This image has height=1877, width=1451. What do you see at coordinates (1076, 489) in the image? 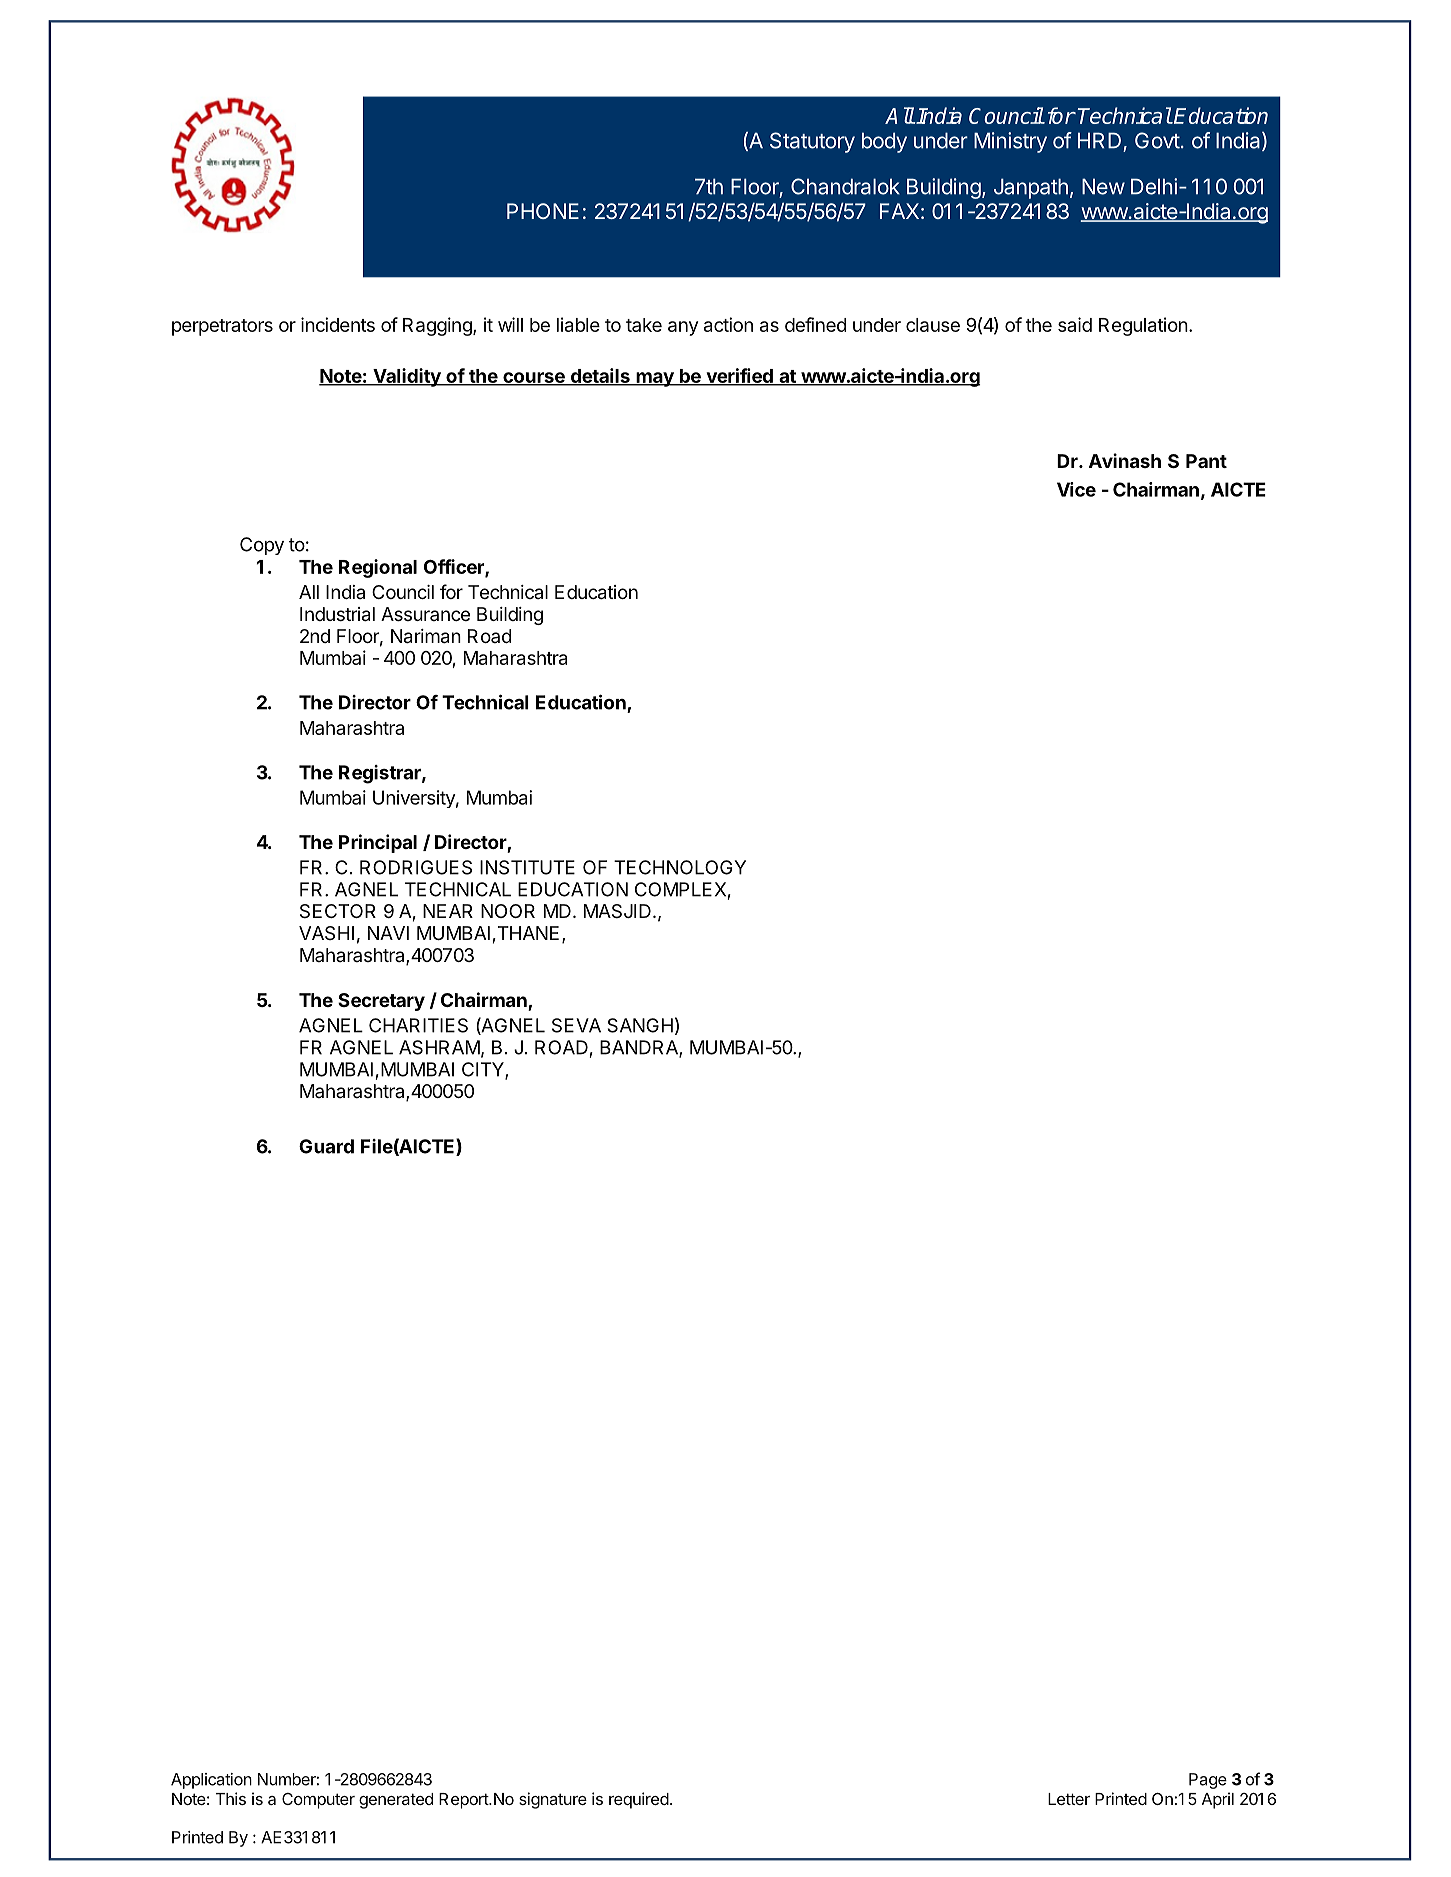
I see `Vice` at bounding box center [1076, 489].
